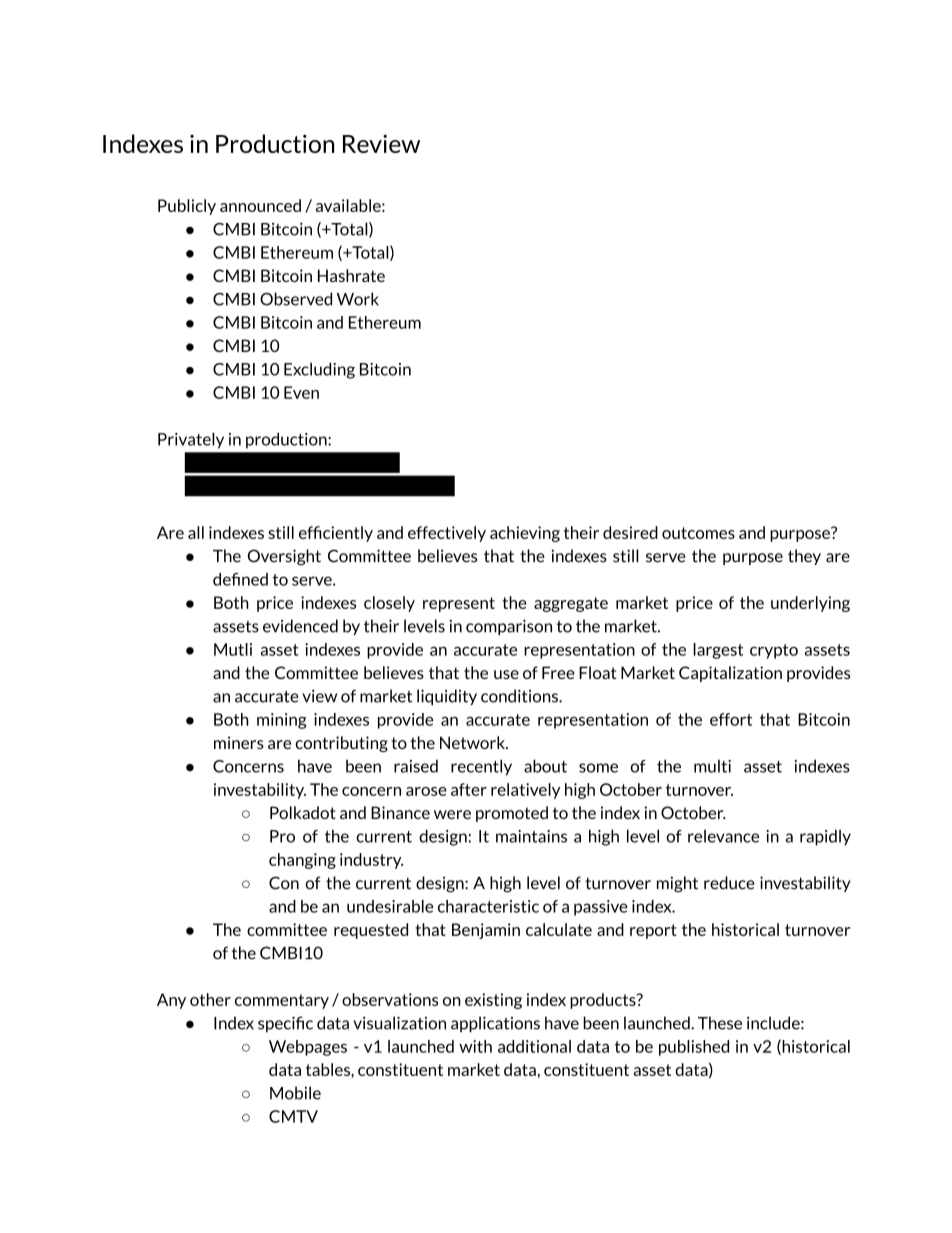 The width and height of the screenshot is (952, 1233). I want to click on announced, so click(260, 205).
